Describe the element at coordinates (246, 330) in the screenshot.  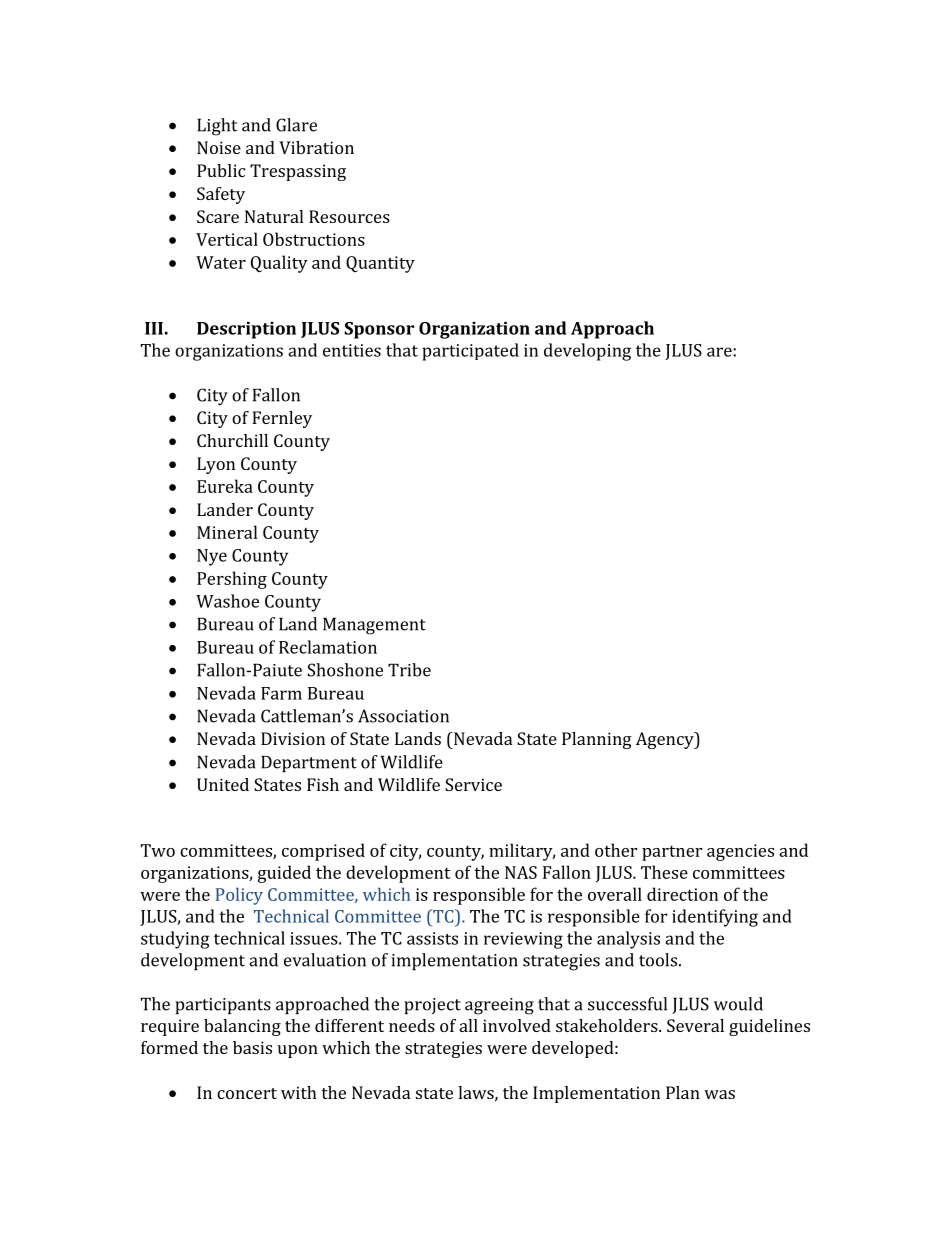
I see `Description` at that location.
